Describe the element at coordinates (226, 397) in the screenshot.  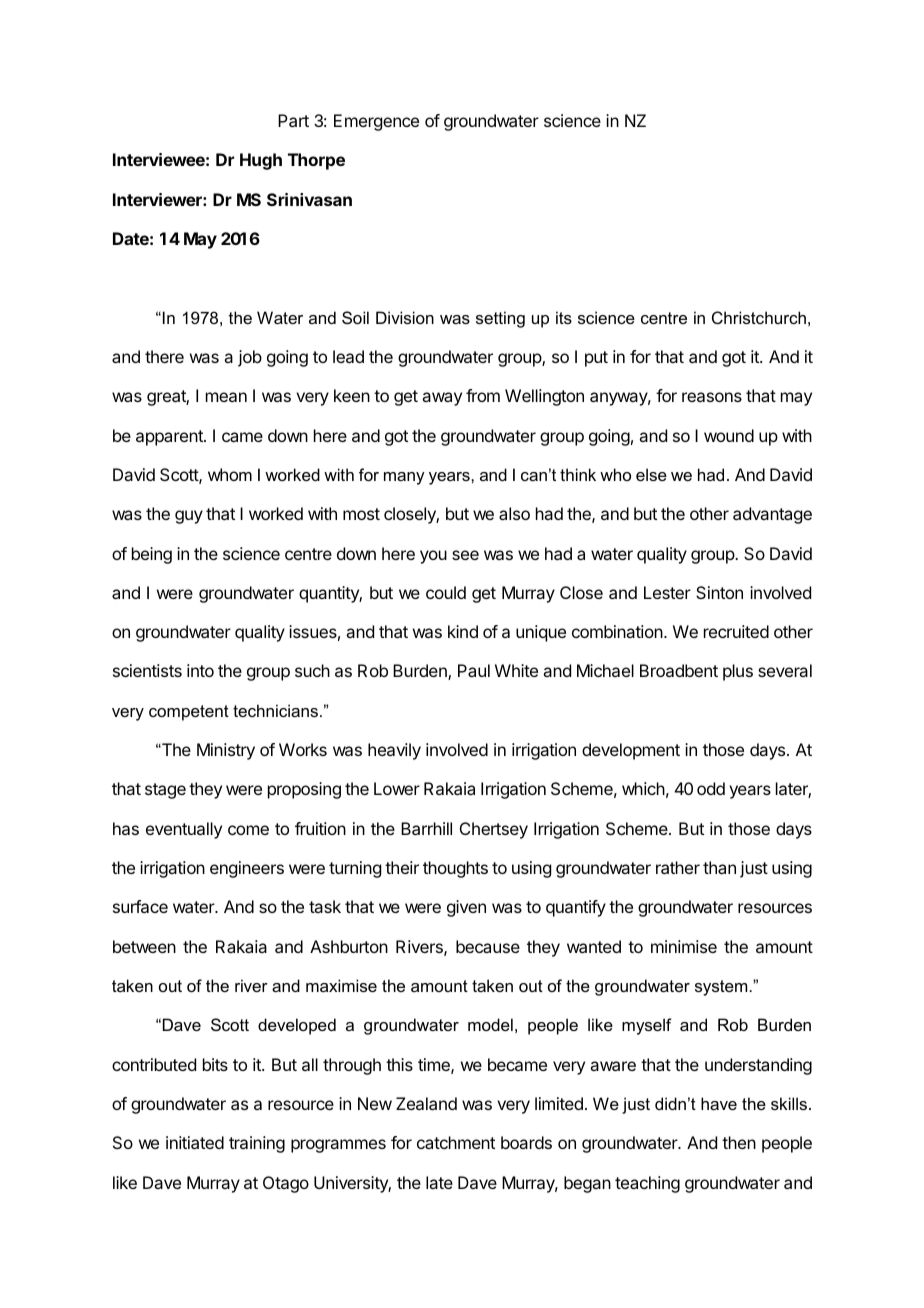
I see `mean` at that location.
